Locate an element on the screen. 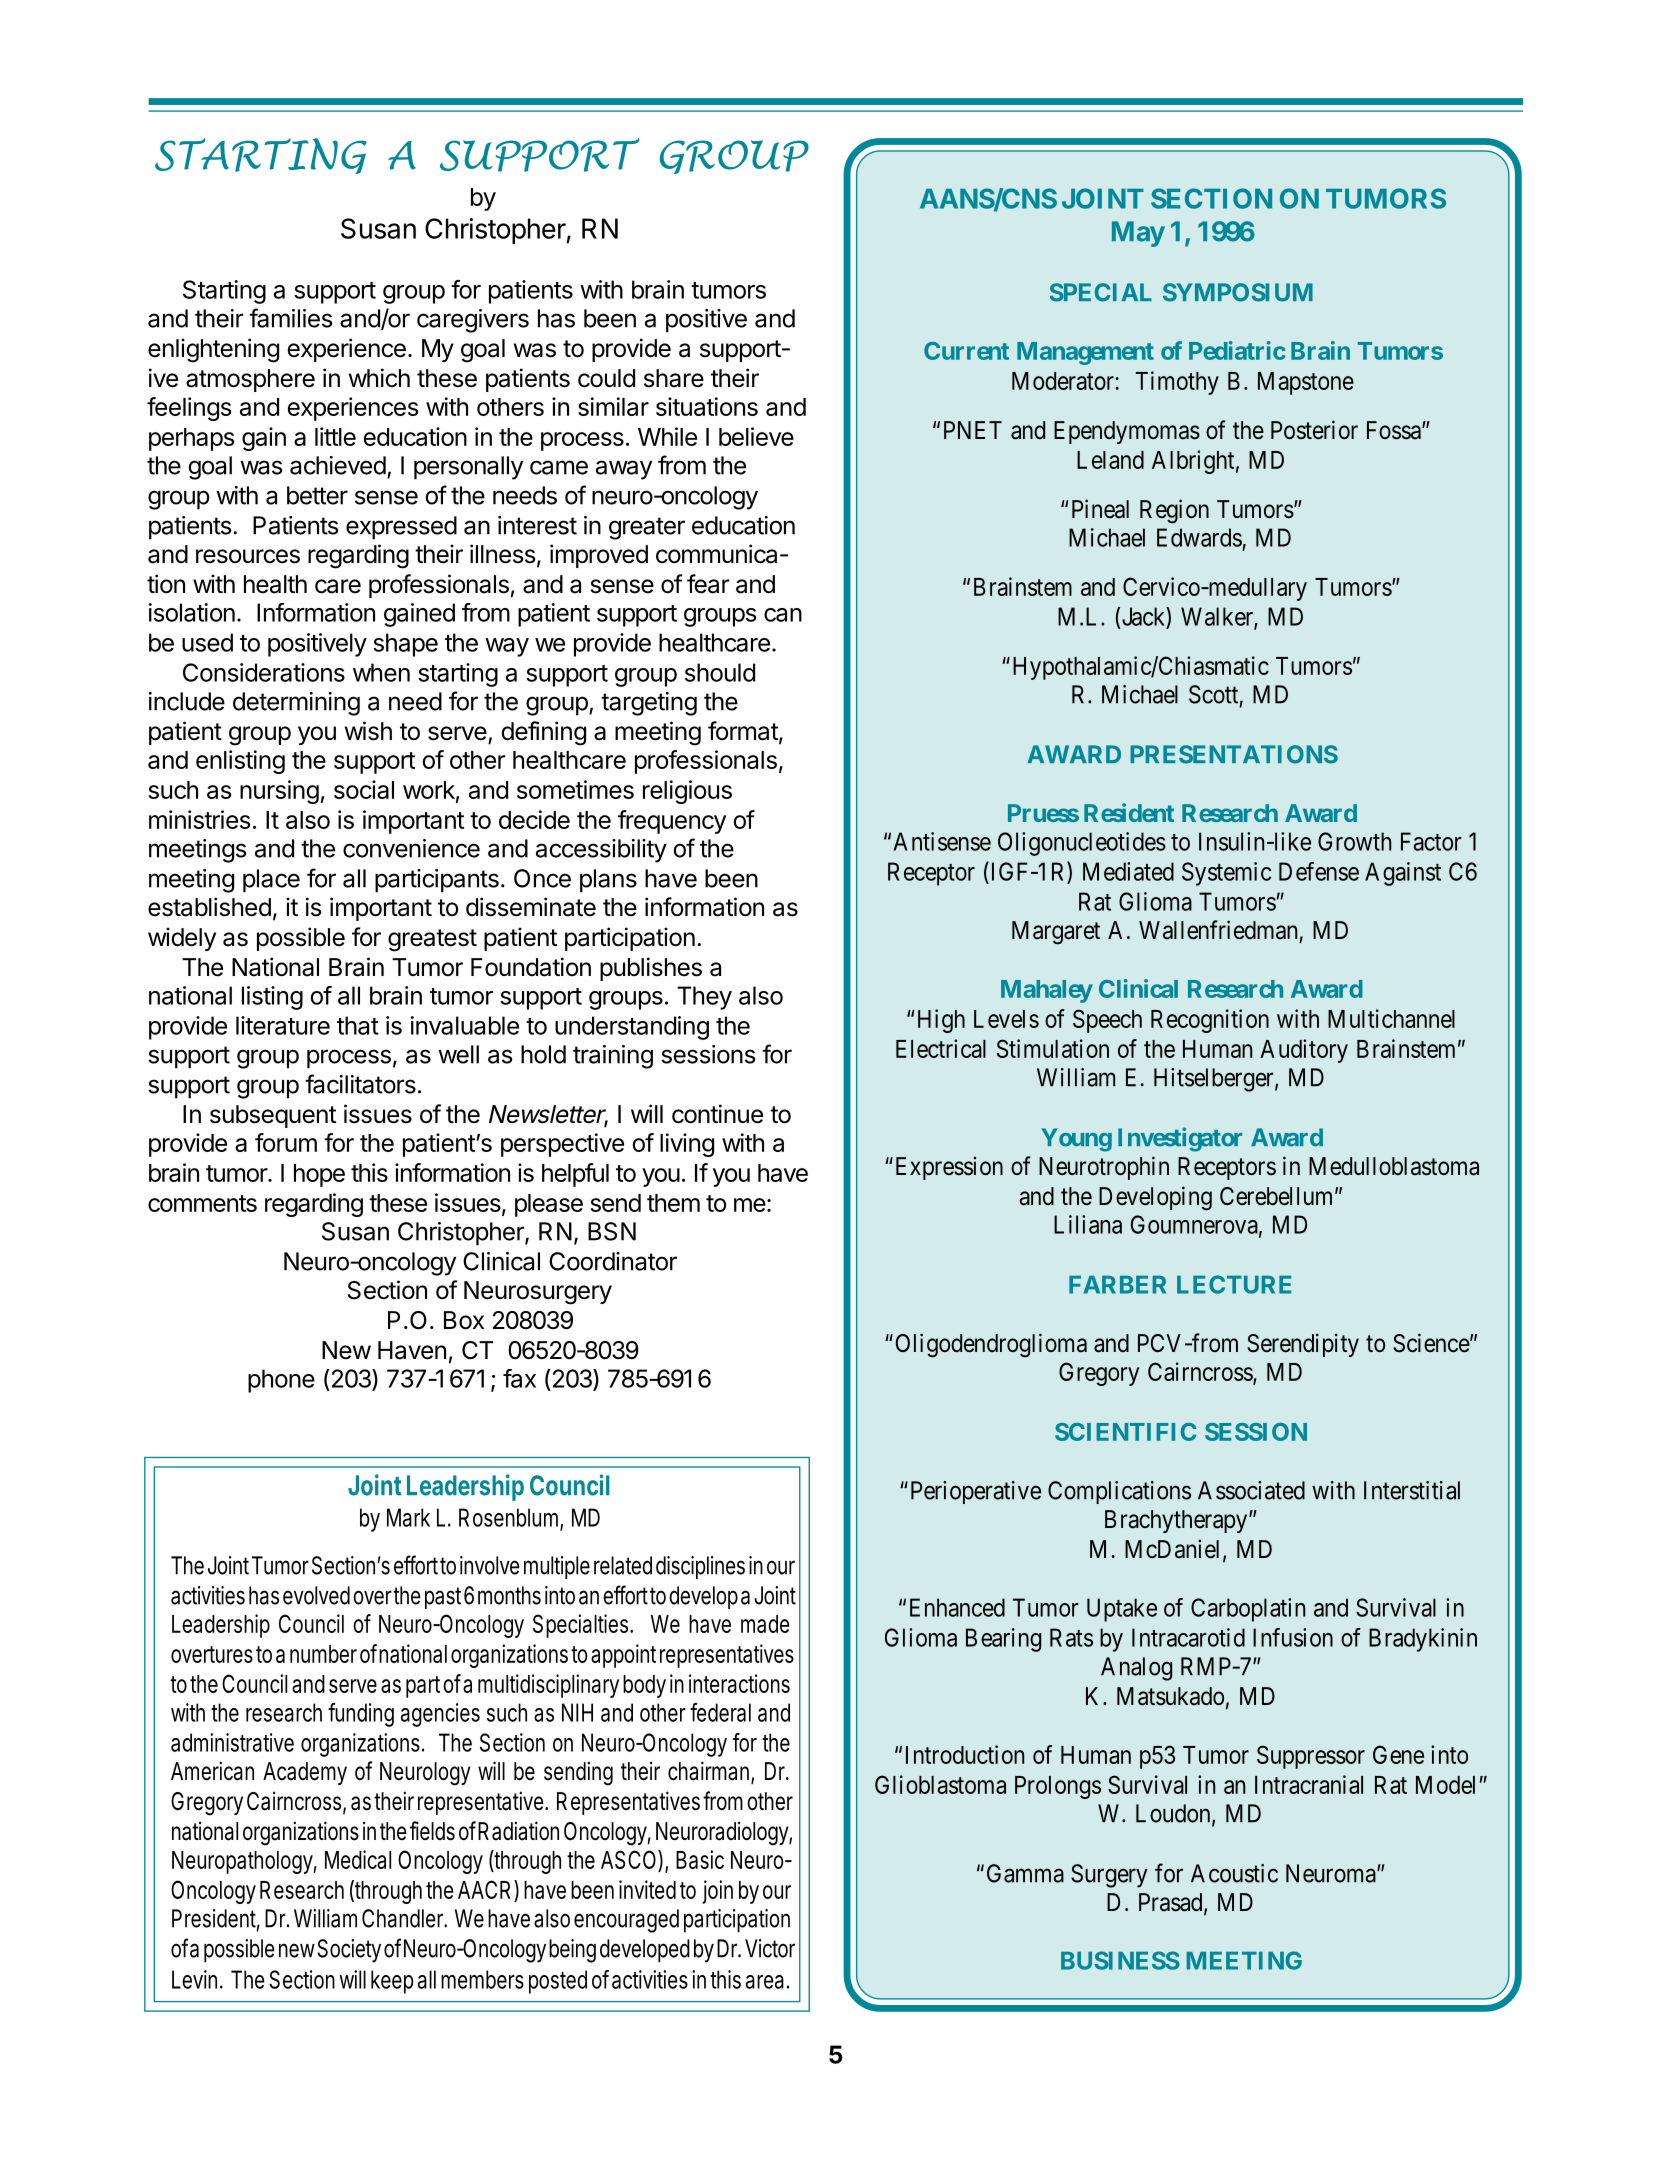 The height and width of the screenshot is (2159, 1669). Current is located at coordinates (966, 351).
